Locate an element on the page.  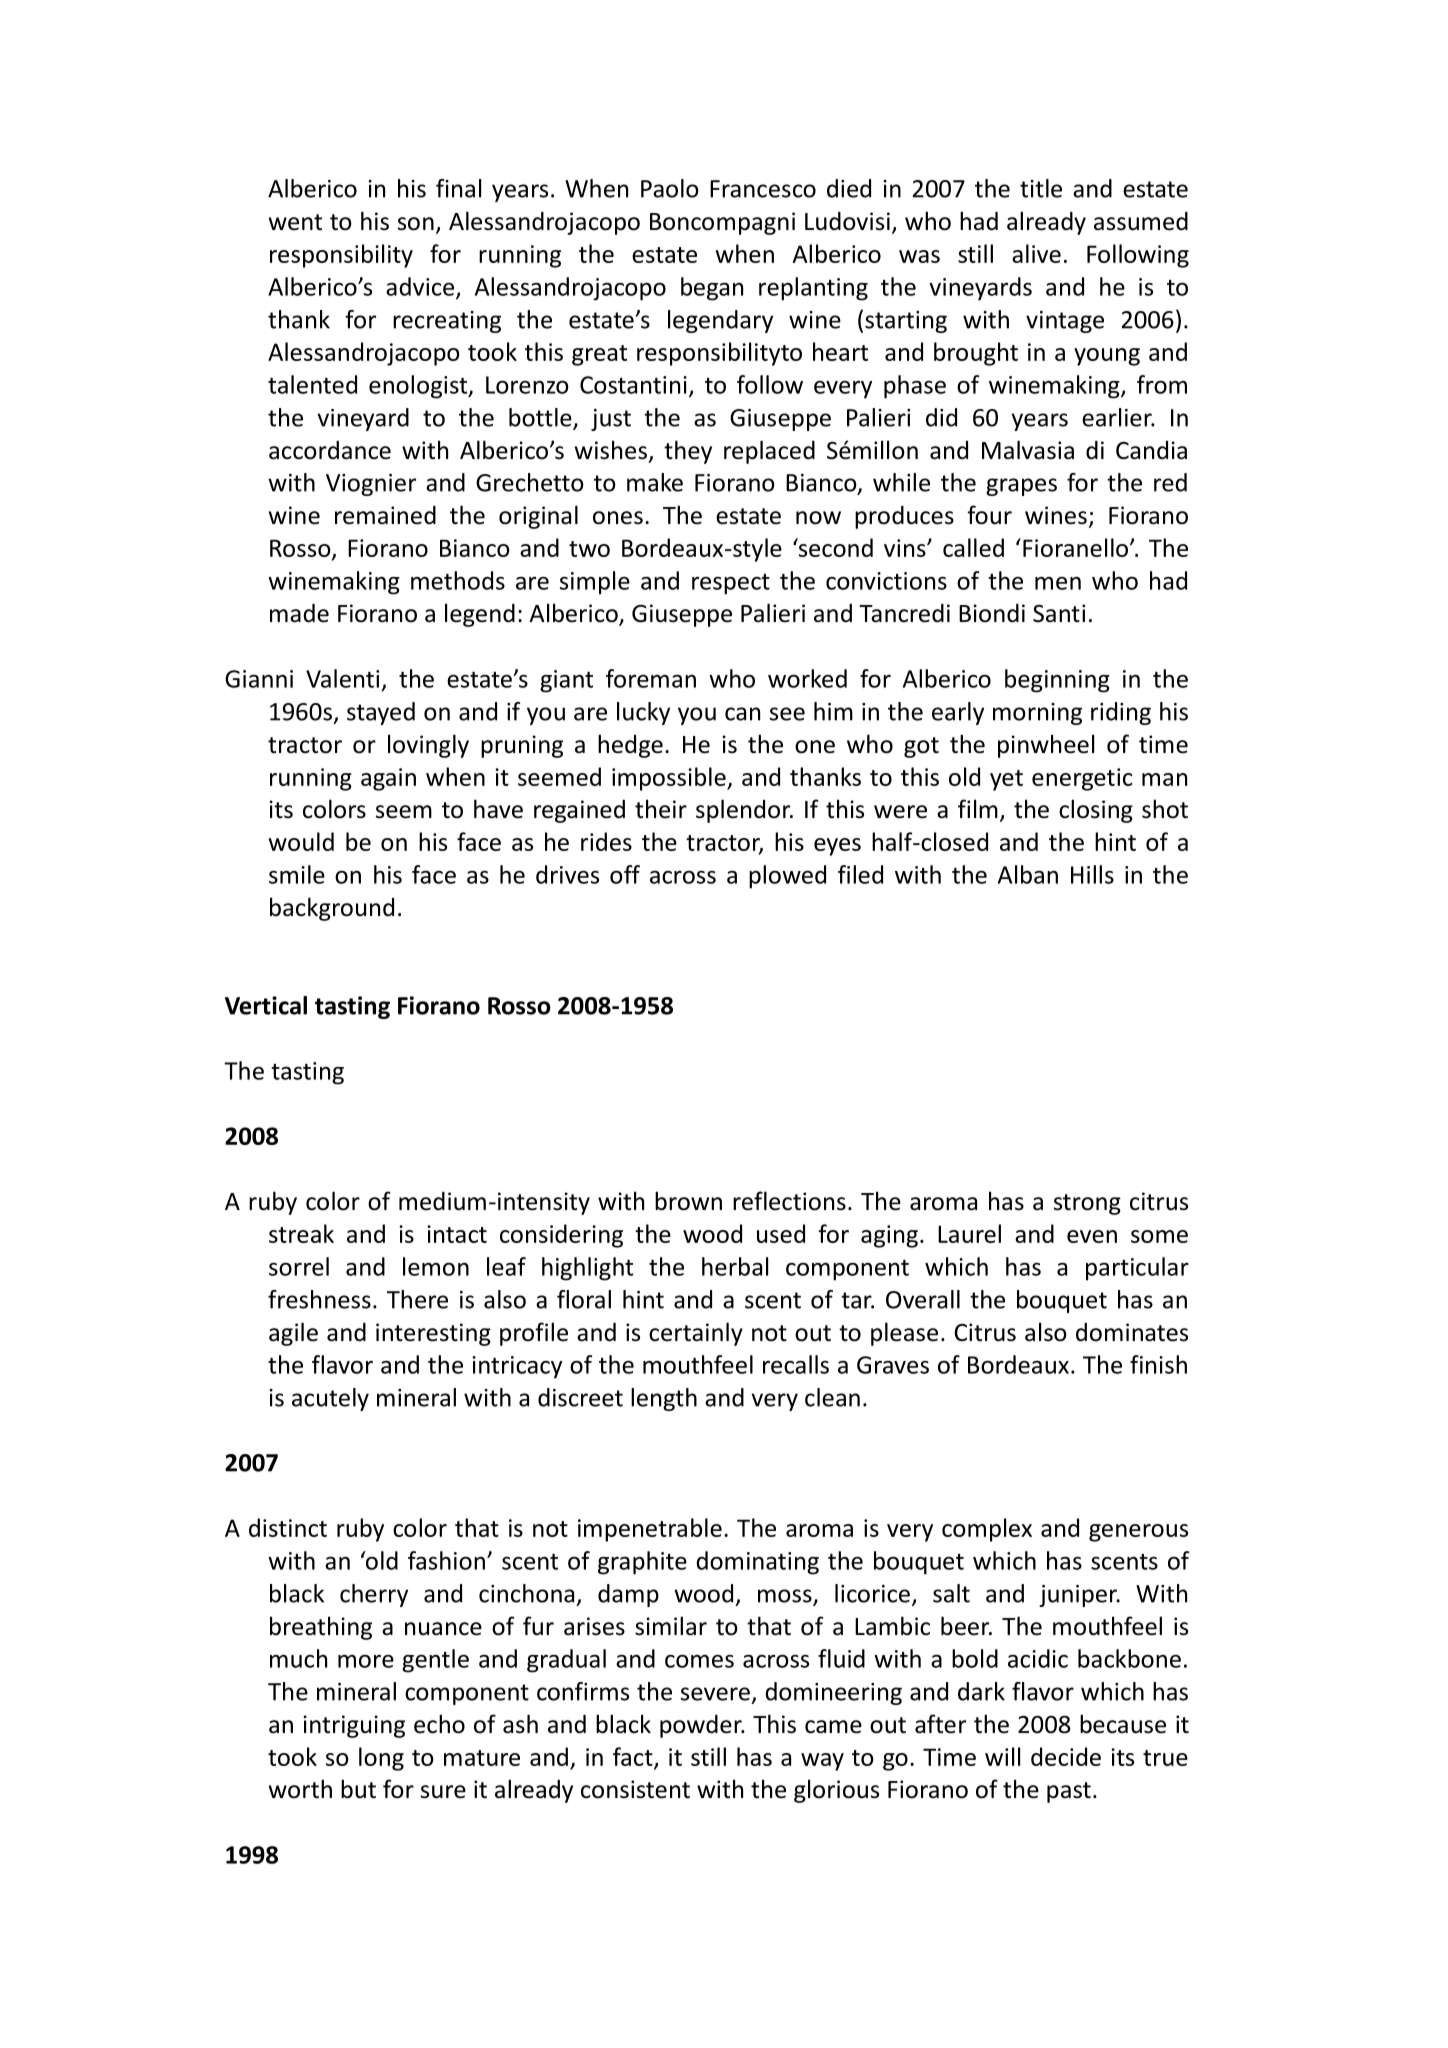
impossible is located at coordinates (670, 779).
